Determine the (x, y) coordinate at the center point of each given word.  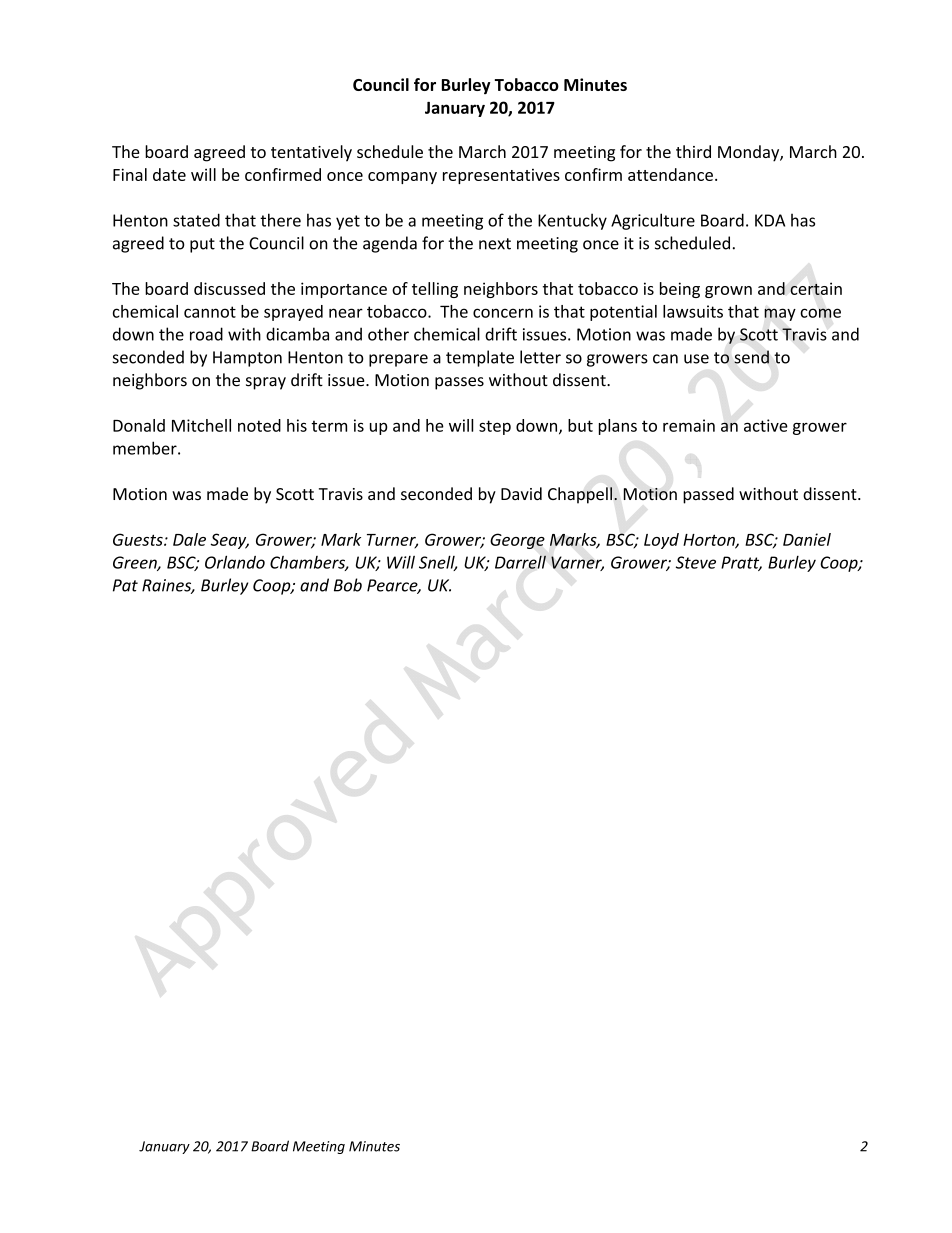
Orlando (235, 562)
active (766, 425)
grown (728, 292)
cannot (210, 312)
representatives (501, 176)
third (693, 151)
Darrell (520, 562)
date (169, 174)
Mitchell (201, 425)
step (495, 427)
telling (435, 290)
